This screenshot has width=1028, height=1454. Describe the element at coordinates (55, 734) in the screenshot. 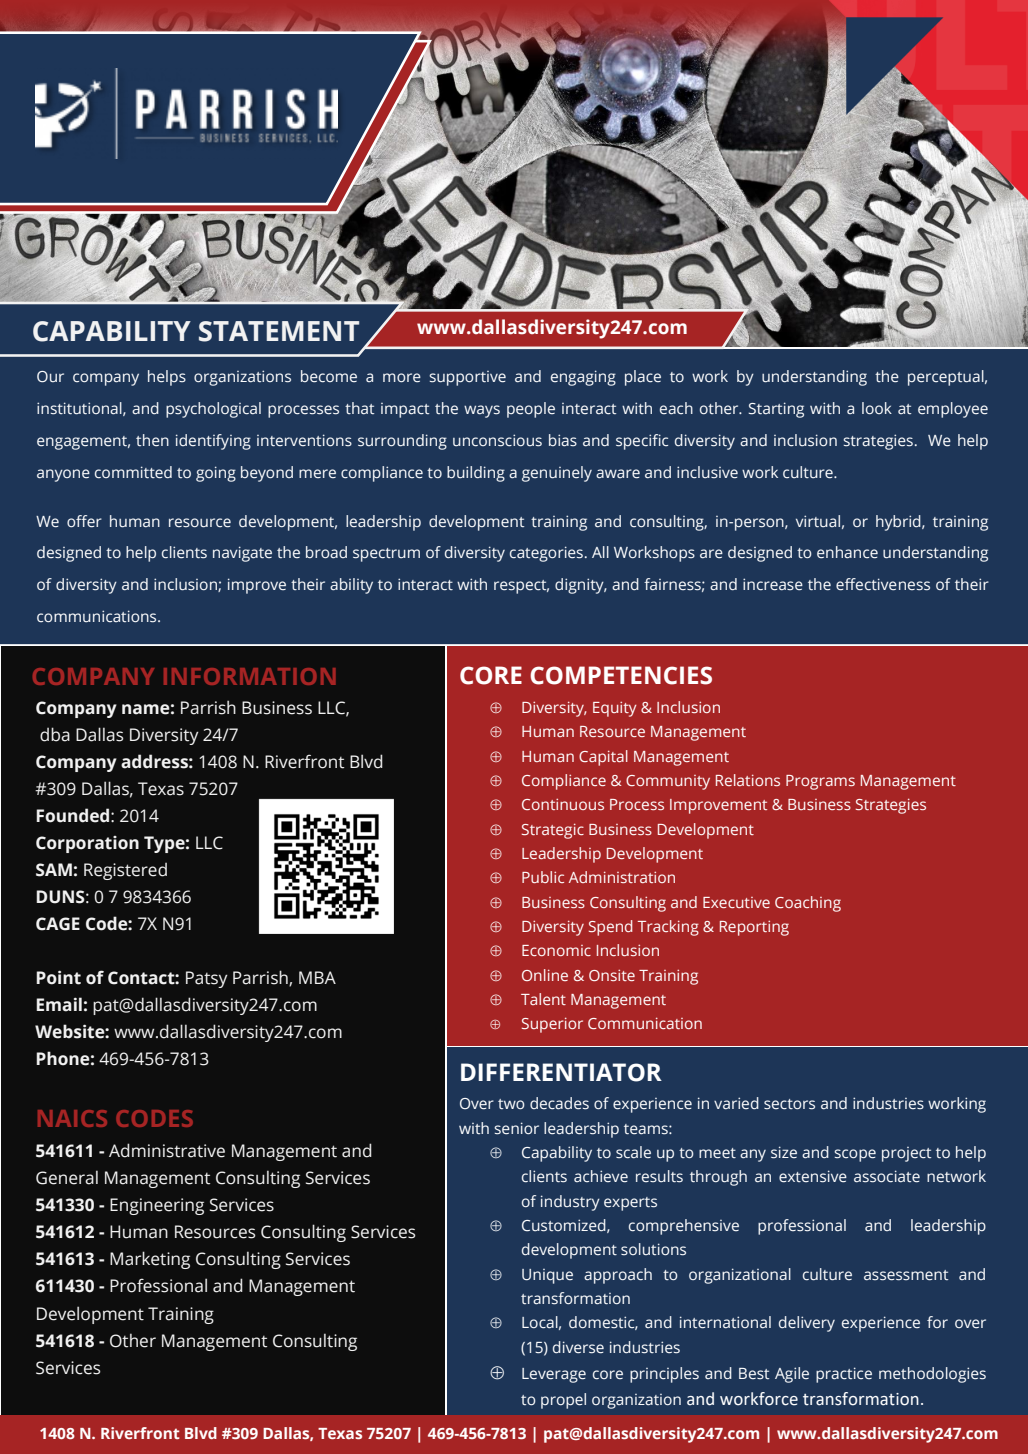

I see `dba` at that location.
